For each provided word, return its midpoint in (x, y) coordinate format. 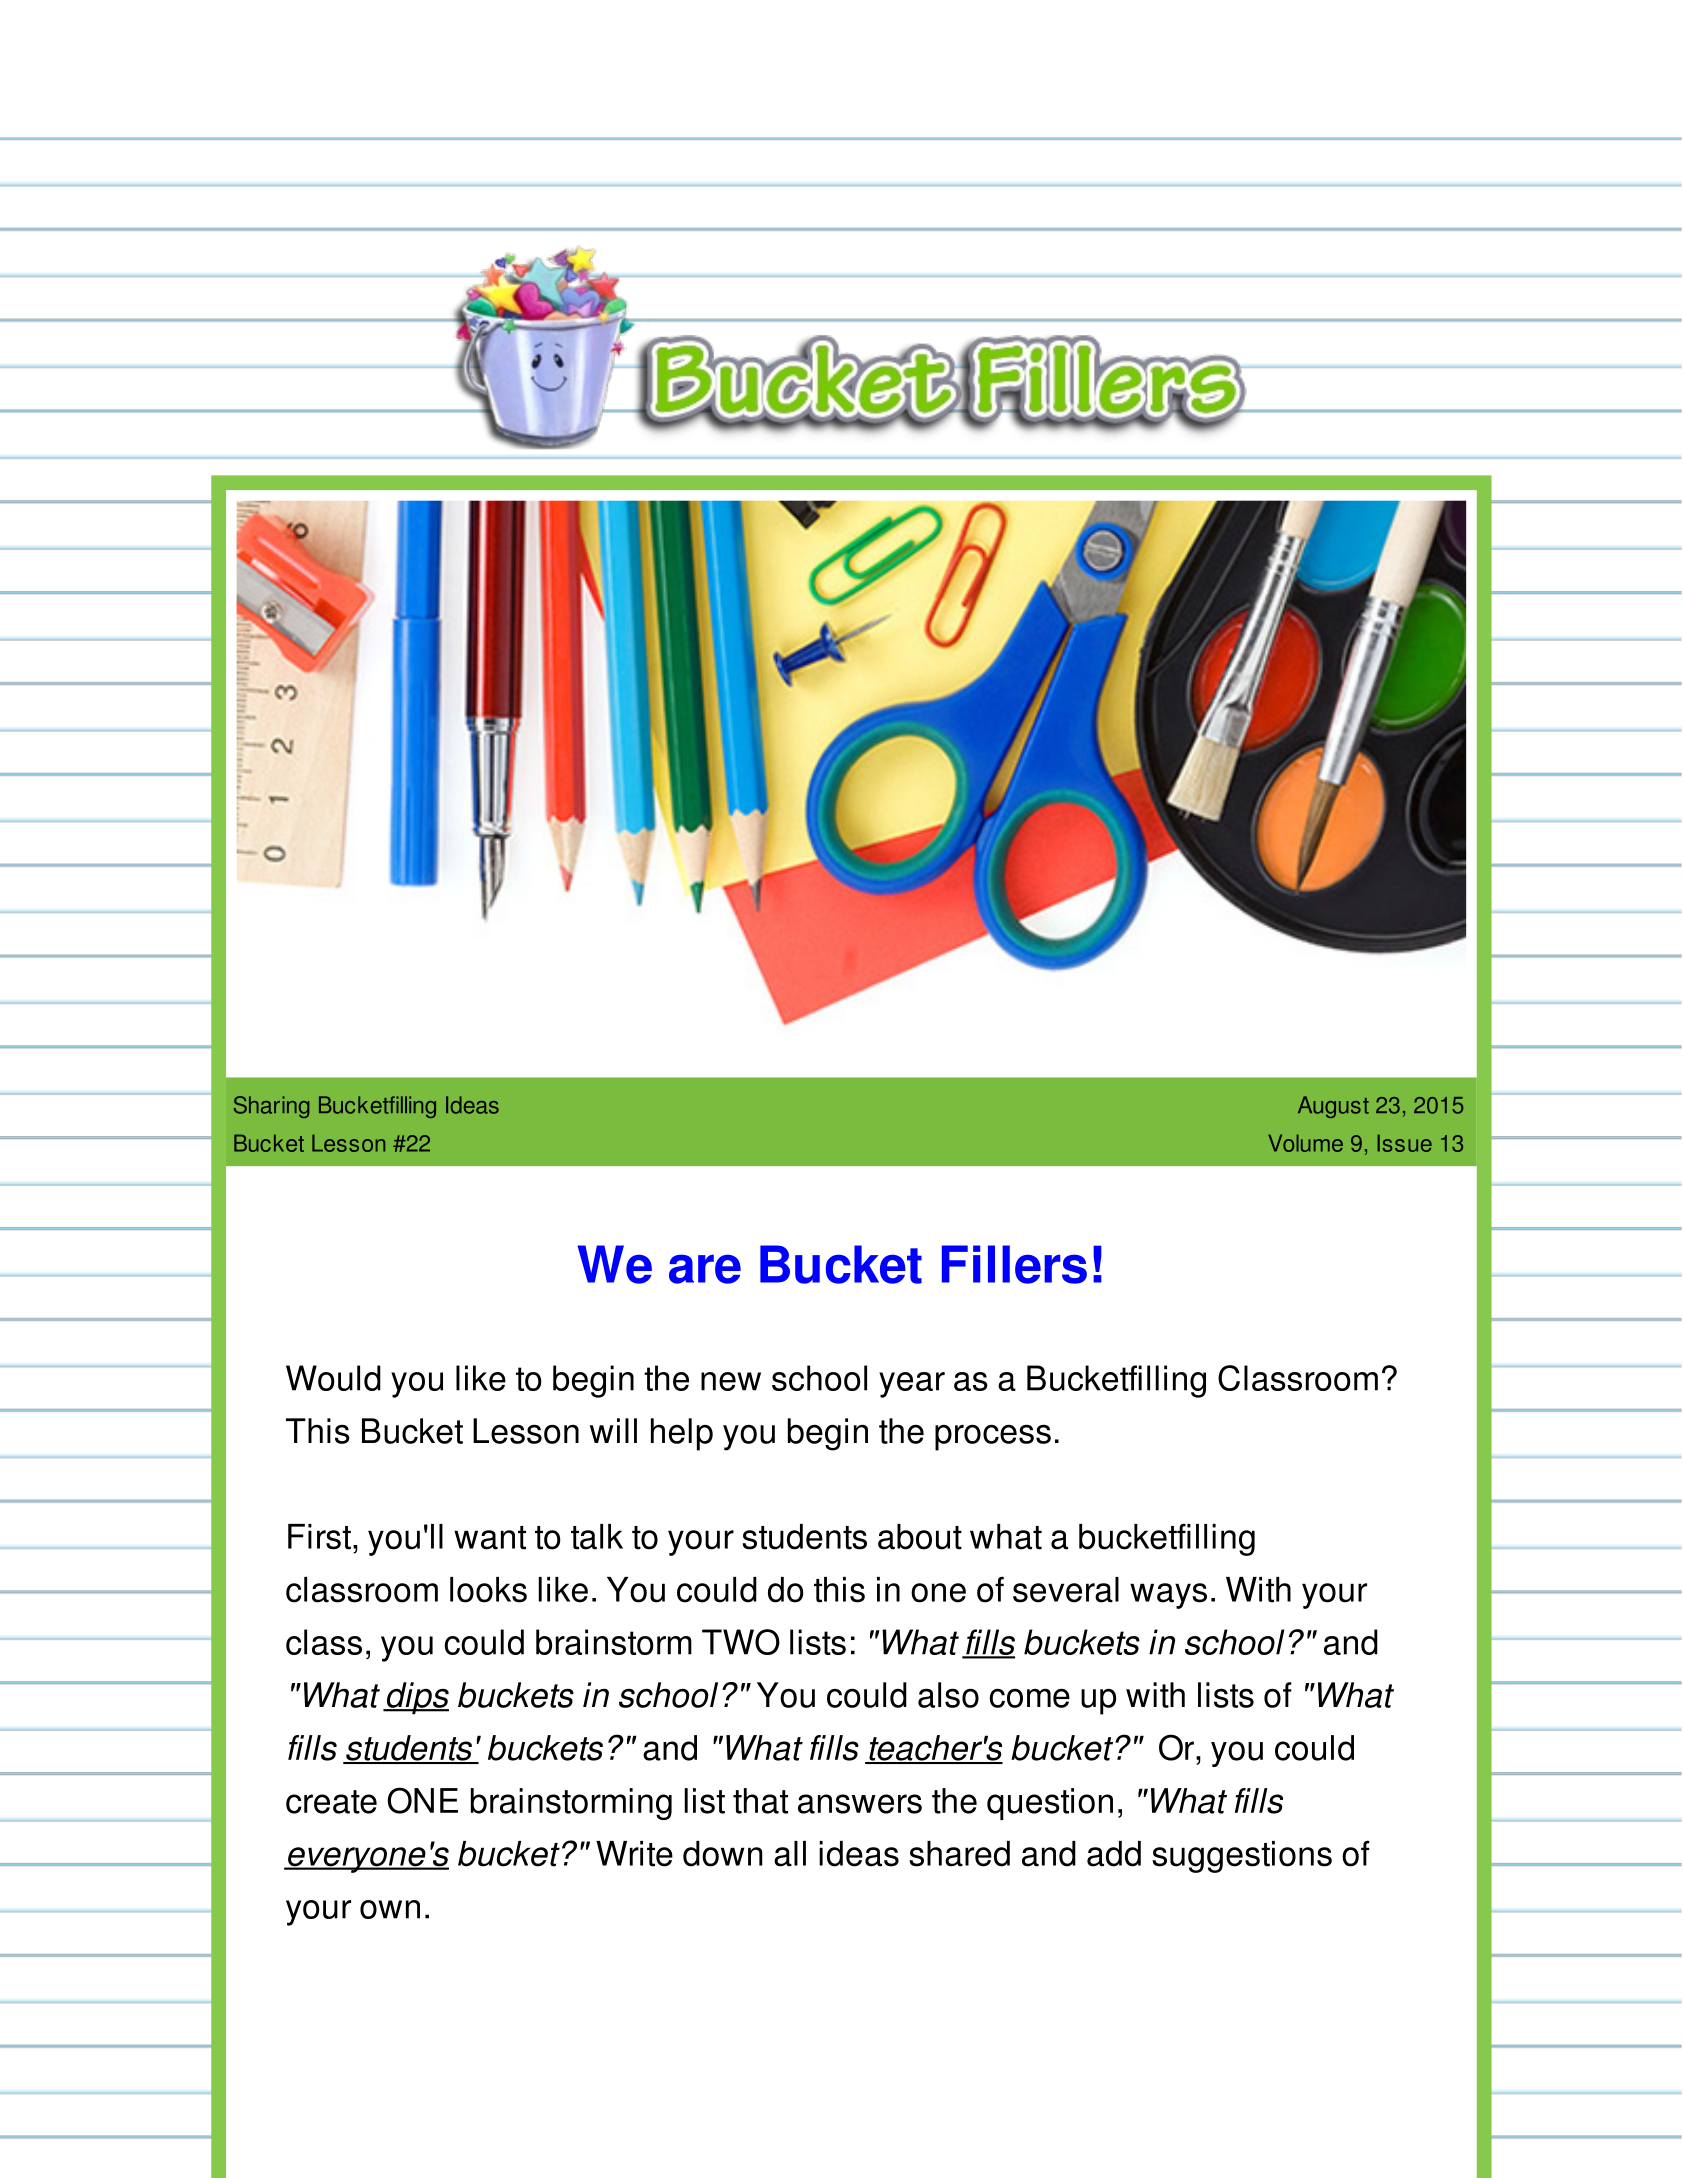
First (319, 1537)
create (331, 1802)
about (920, 1537)
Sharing (271, 1107)
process (993, 1437)
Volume (1305, 1143)
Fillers (1014, 1264)
